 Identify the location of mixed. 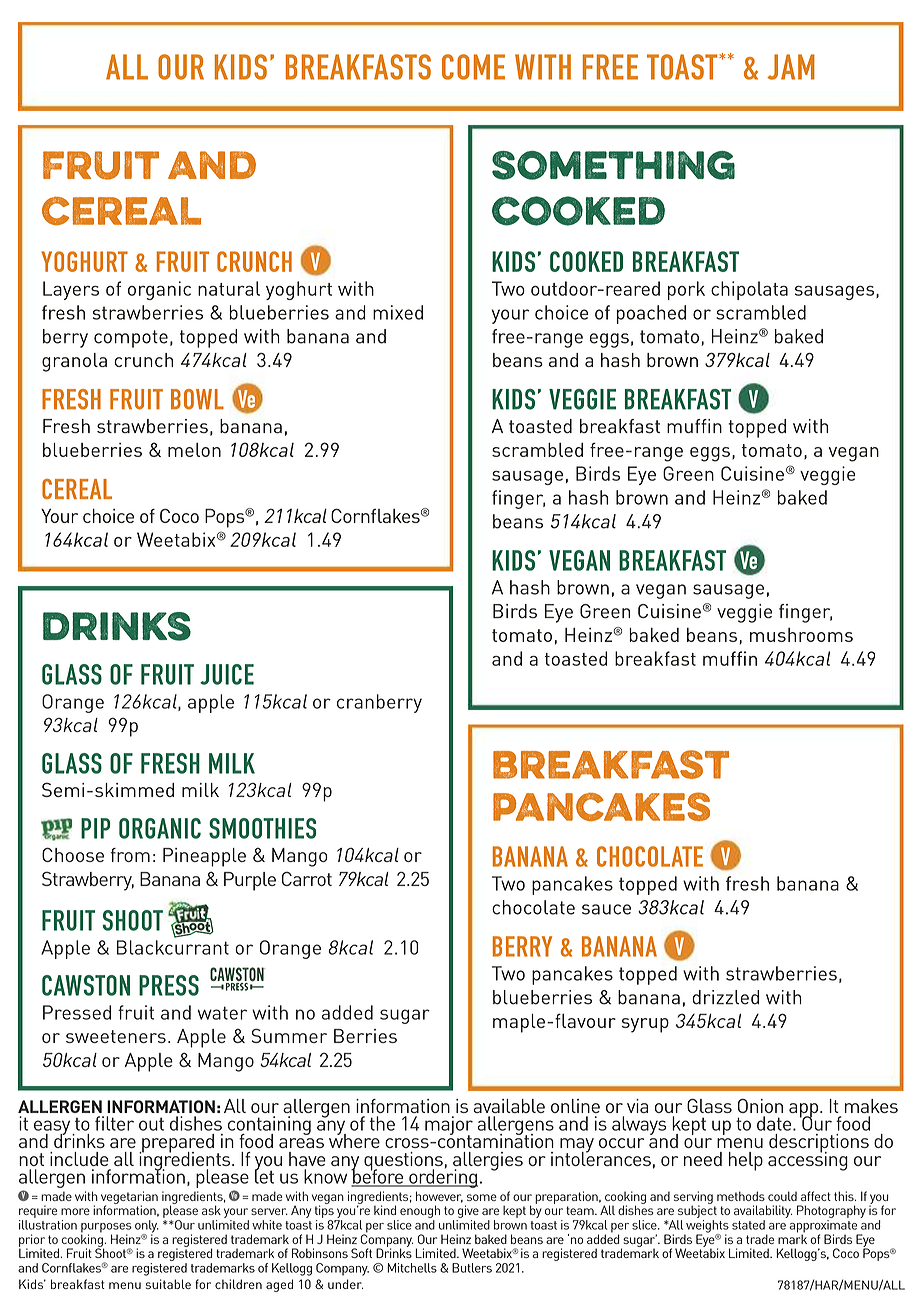
(398, 312).
